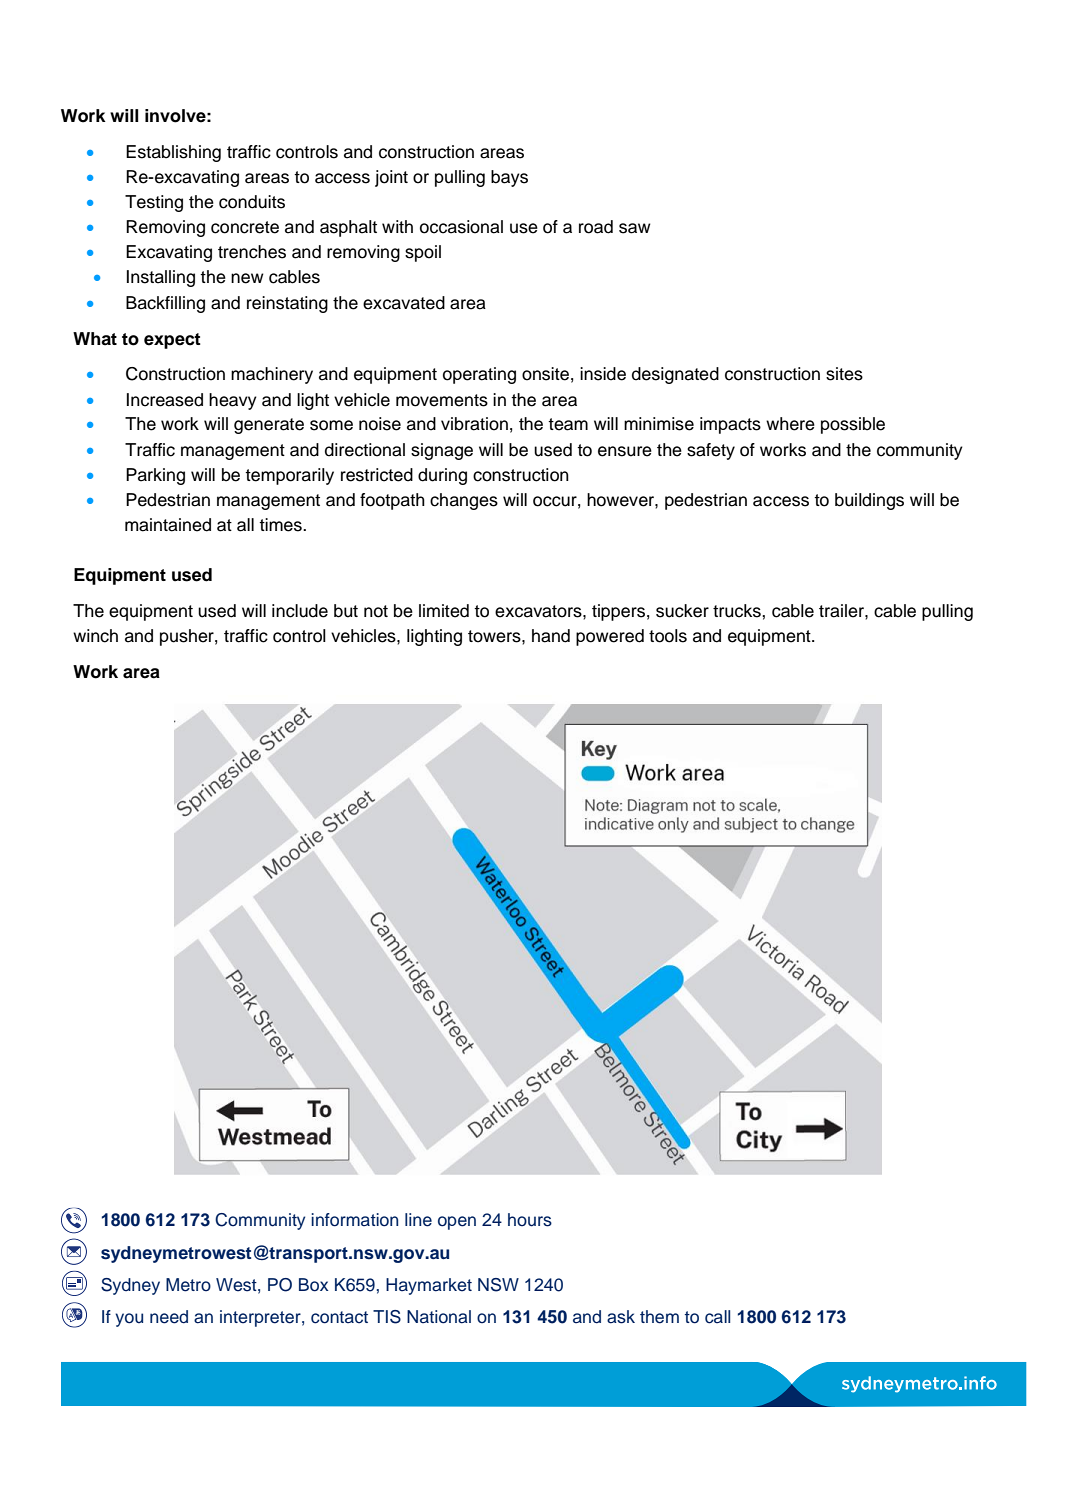 This document has width=1067, height=1511. I want to click on towers, so click(495, 636).
